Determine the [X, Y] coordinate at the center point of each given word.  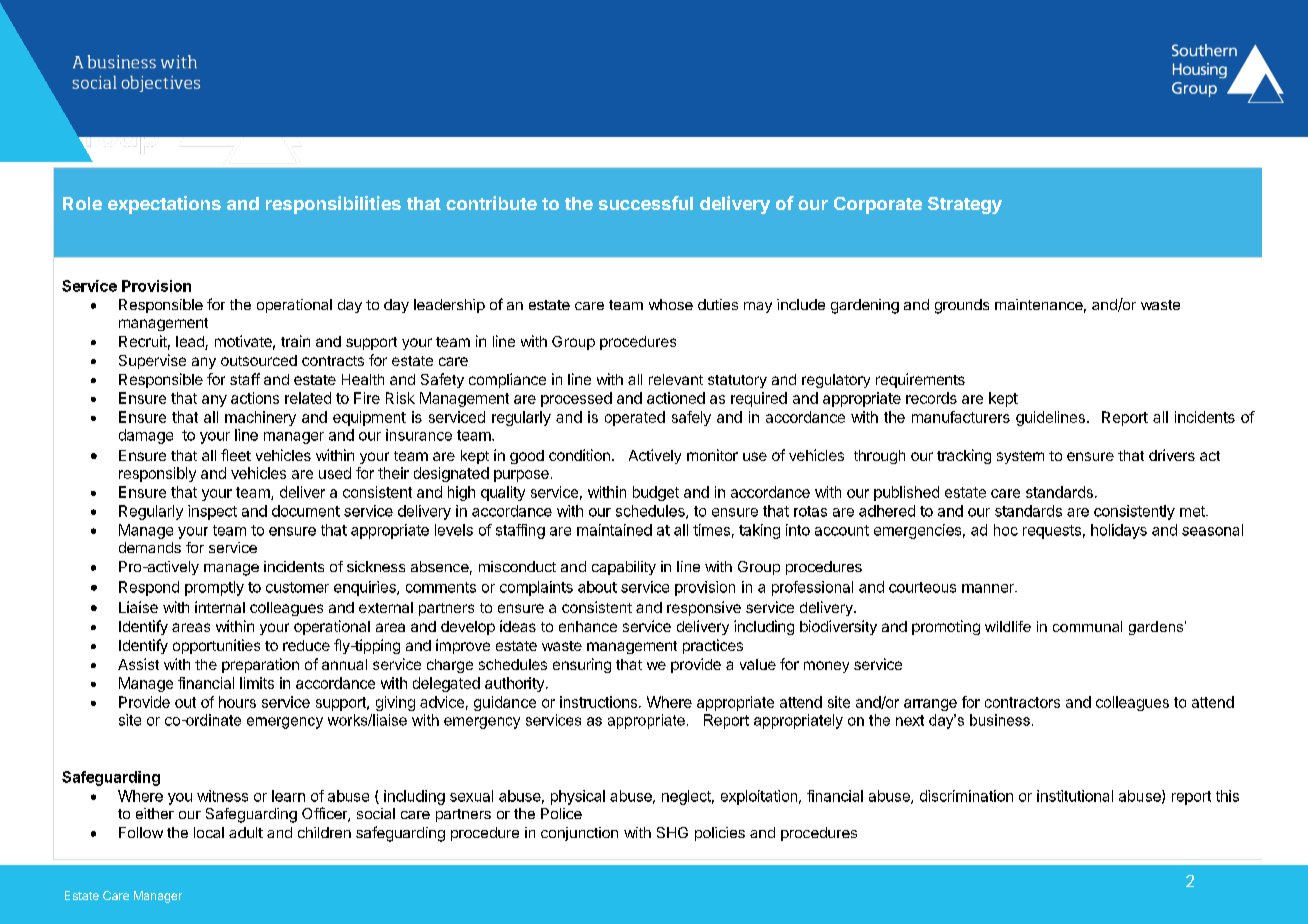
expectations [164, 205]
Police [561, 813]
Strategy [965, 205]
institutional [1075, 796]
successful [646, 203]
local [209, 832]
